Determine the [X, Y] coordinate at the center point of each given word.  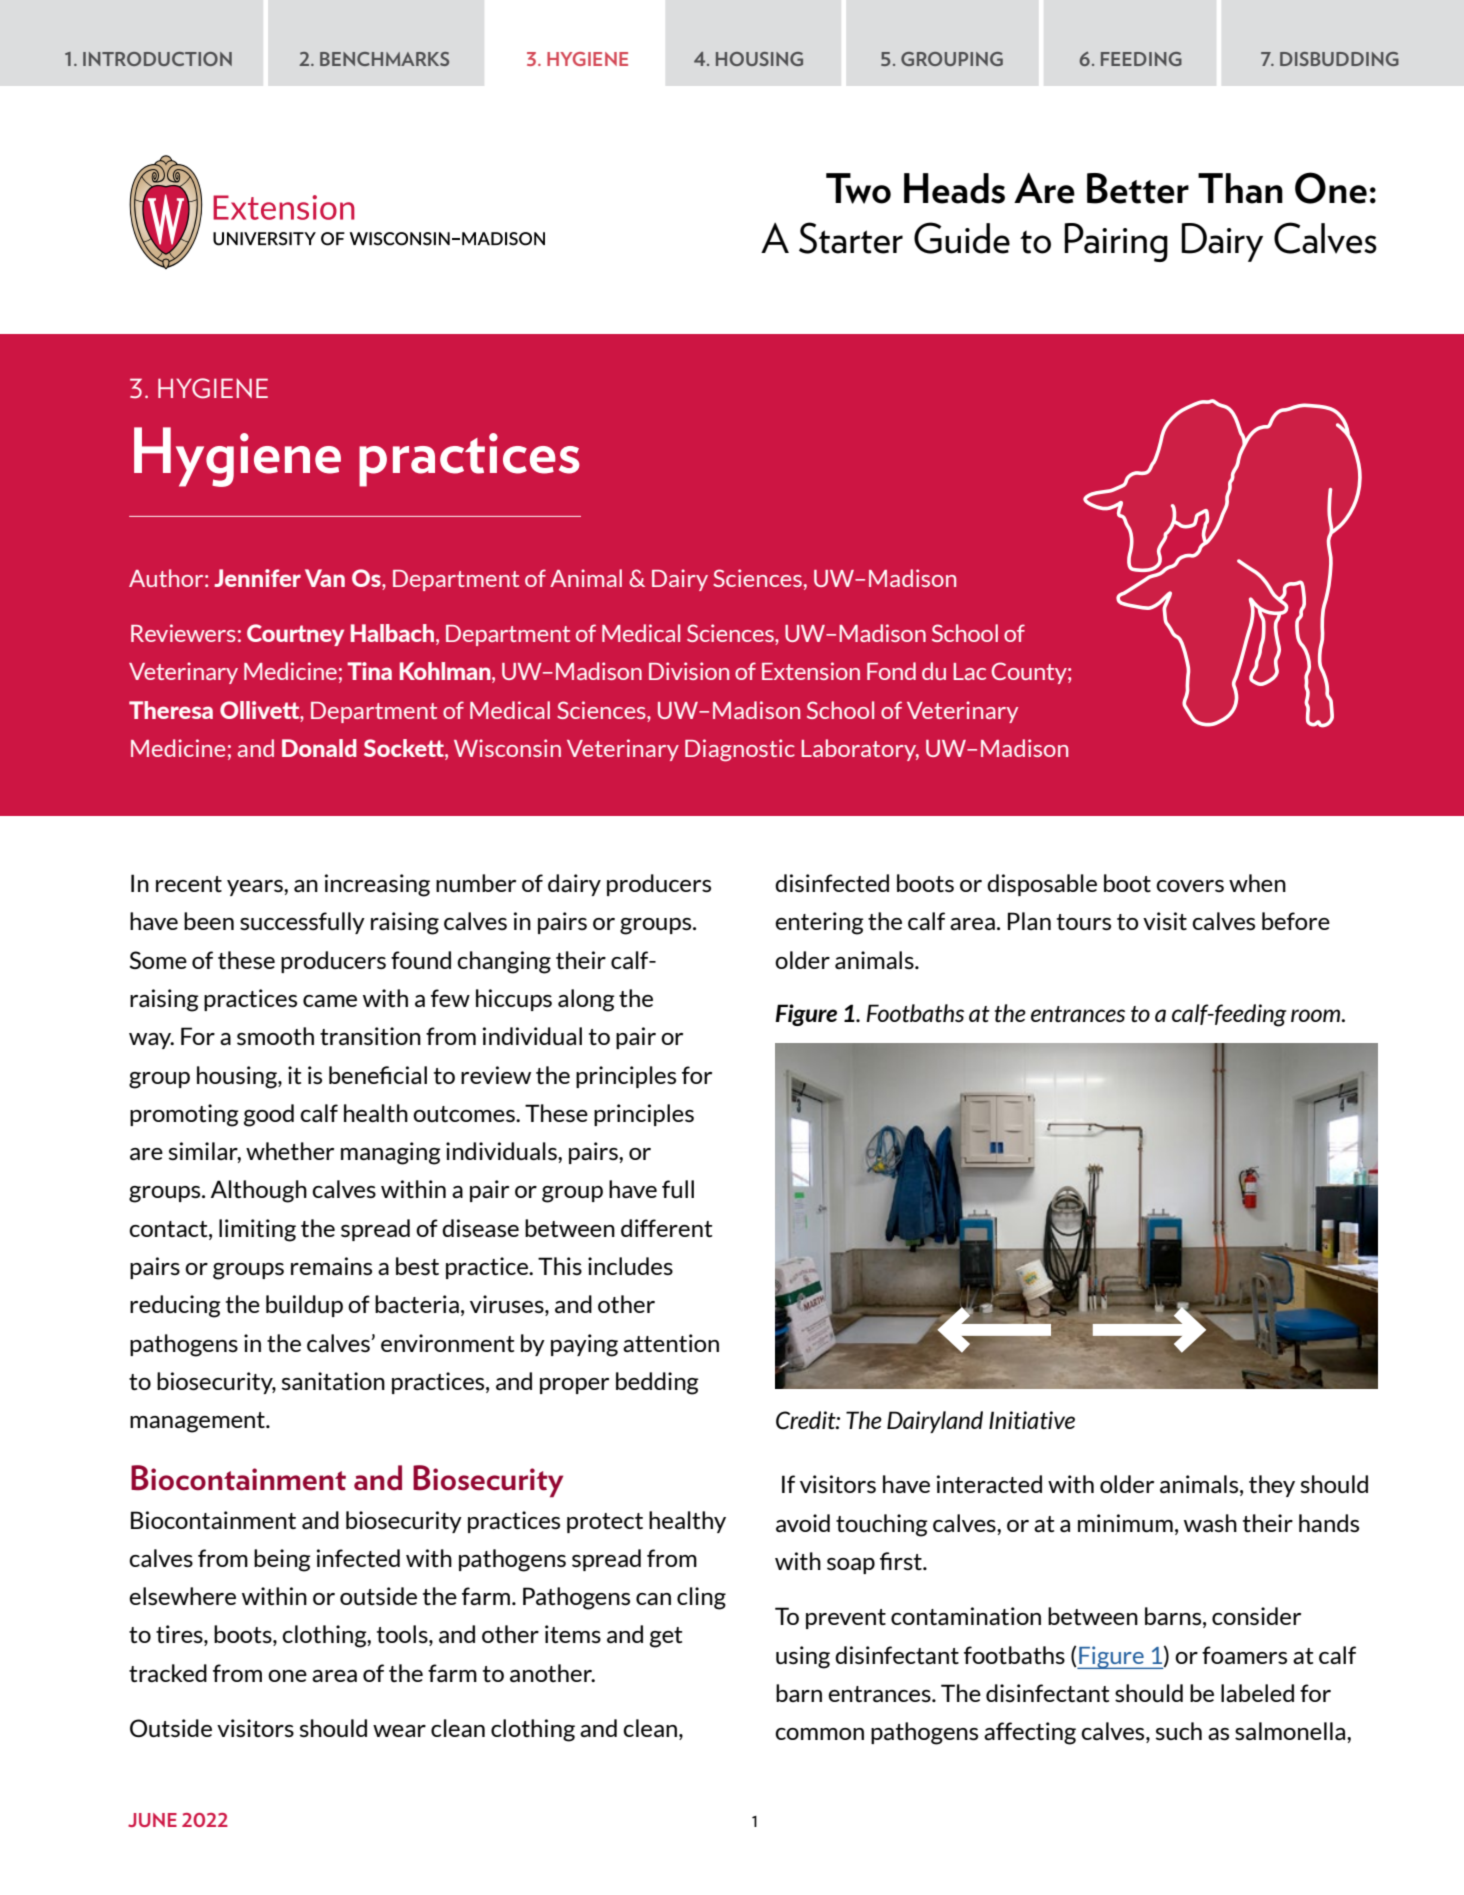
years [256, 888]
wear [399, 1731]
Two [858, 188]
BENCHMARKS [384, 59]
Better [1138, 188]
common [819, 1734]
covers [1190, 886]
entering [819, 923]
